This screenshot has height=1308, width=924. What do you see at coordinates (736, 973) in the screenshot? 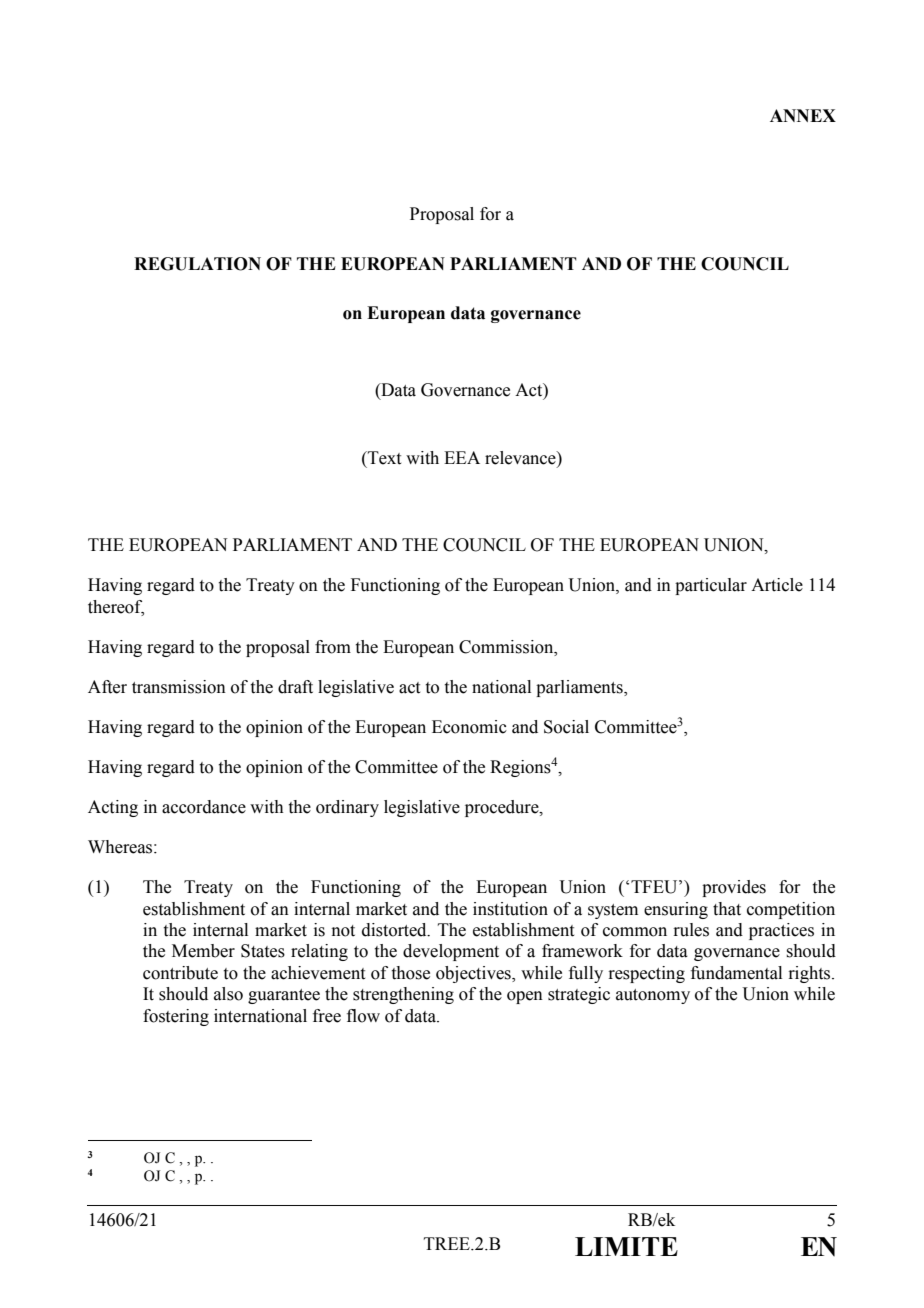
I see `fundamental` at bounding box center [736, 973].
